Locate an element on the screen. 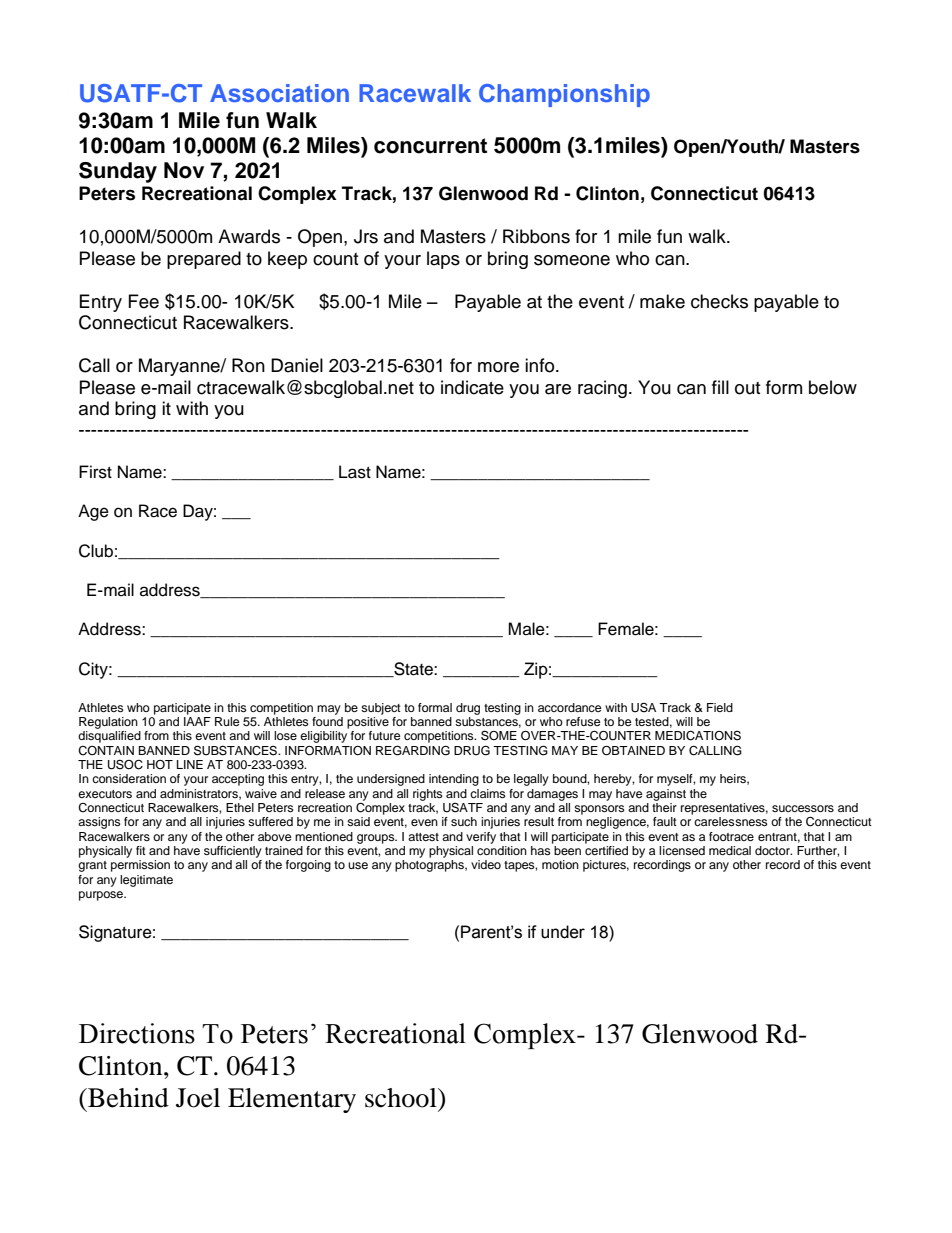 Image resolution: width=952 pixels, height=1233 pixels. Nov is located at coordinates (184, 170).
